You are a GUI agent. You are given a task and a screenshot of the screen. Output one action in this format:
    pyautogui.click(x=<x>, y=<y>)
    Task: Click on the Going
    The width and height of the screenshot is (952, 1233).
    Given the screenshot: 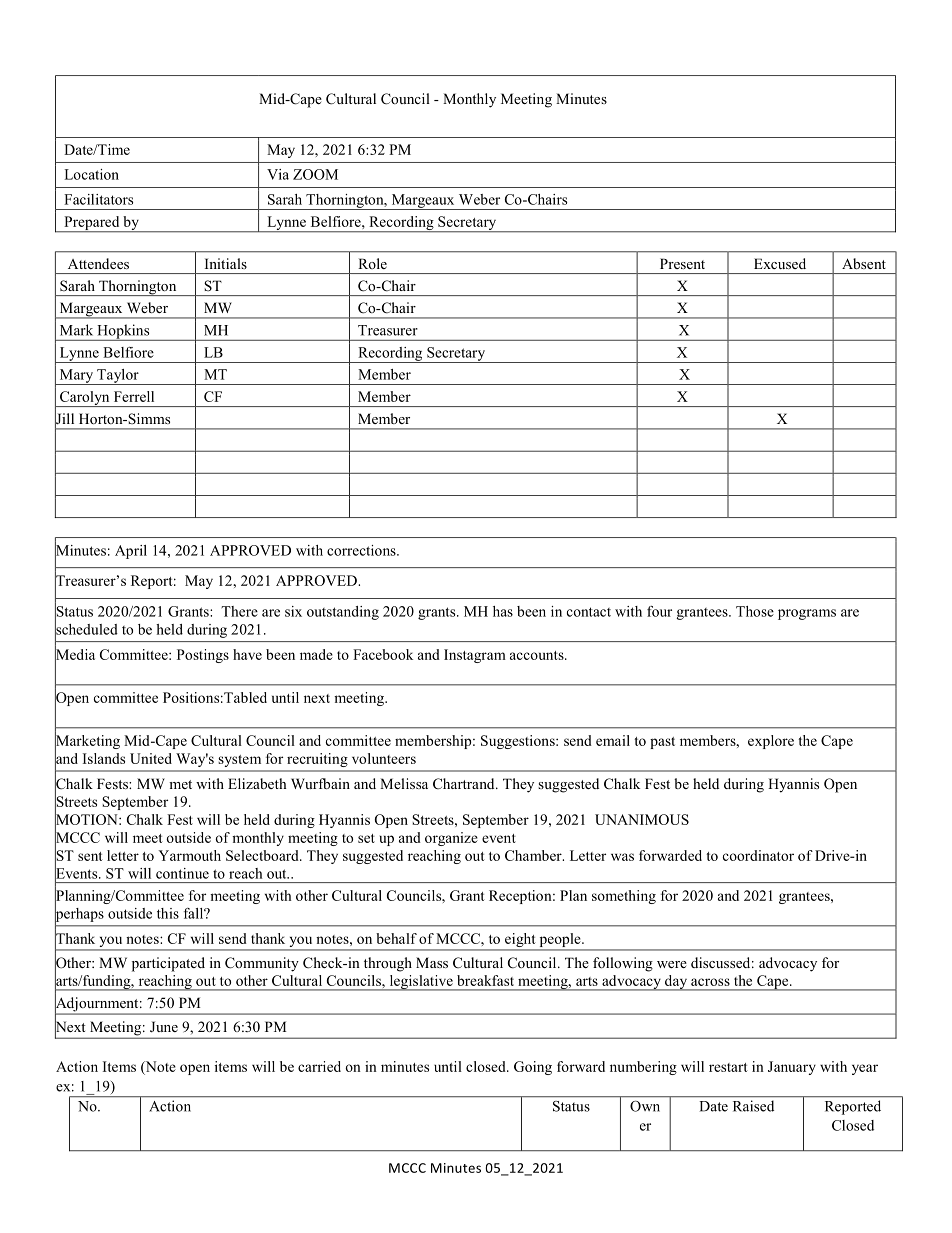 What is the action you would take?
    pyautogui.click(x=533, y=1068)
